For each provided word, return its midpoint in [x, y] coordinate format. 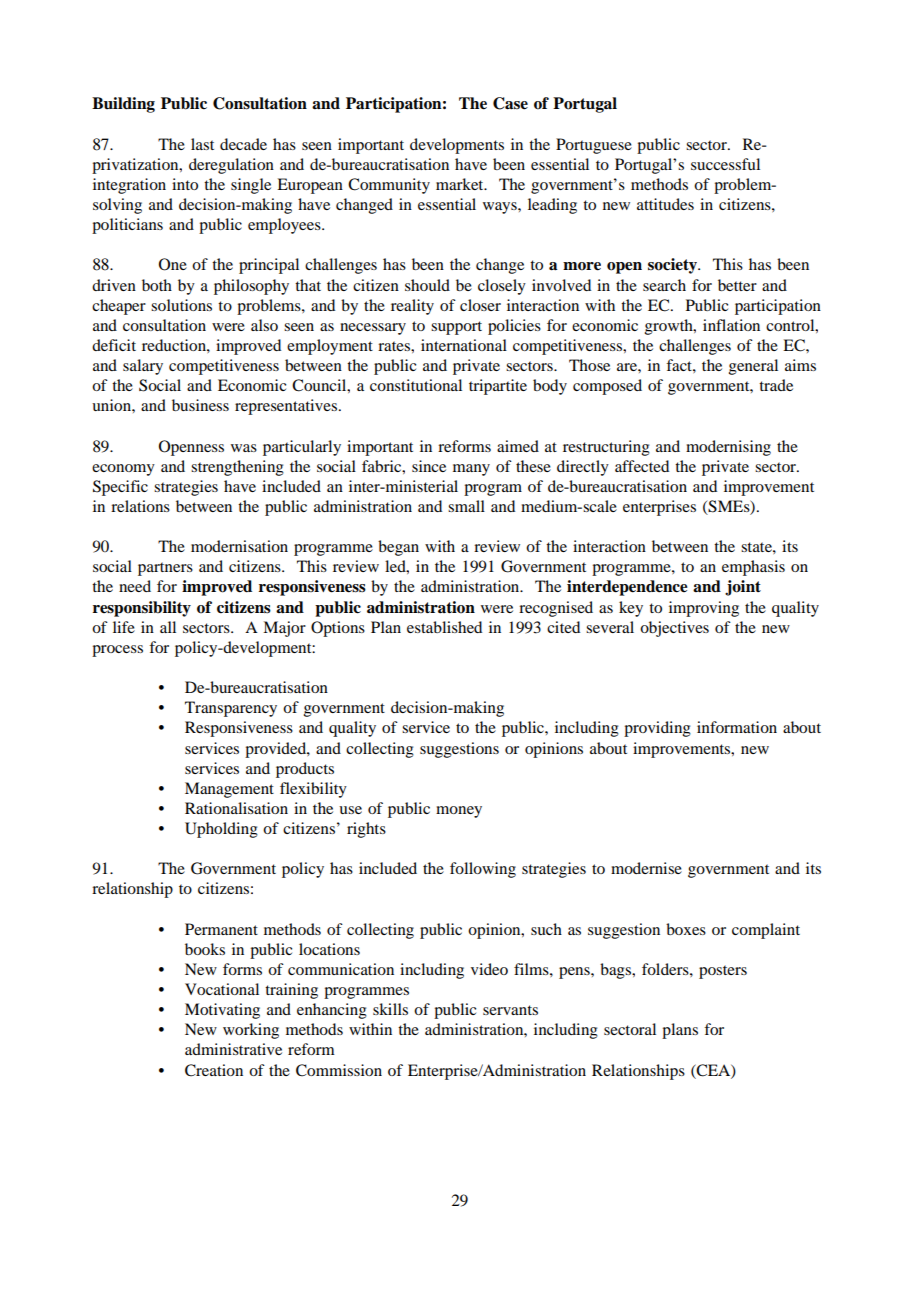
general [753, 367]
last [202, 144]
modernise [646, 868]
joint [743, 588]
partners [165, 569]
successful [725, 164]
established [444, 627]
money [459, 812]
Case [510, 103]
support [456, 328]
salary [143, 367]
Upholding [221, 830]
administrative [233, 1049]
